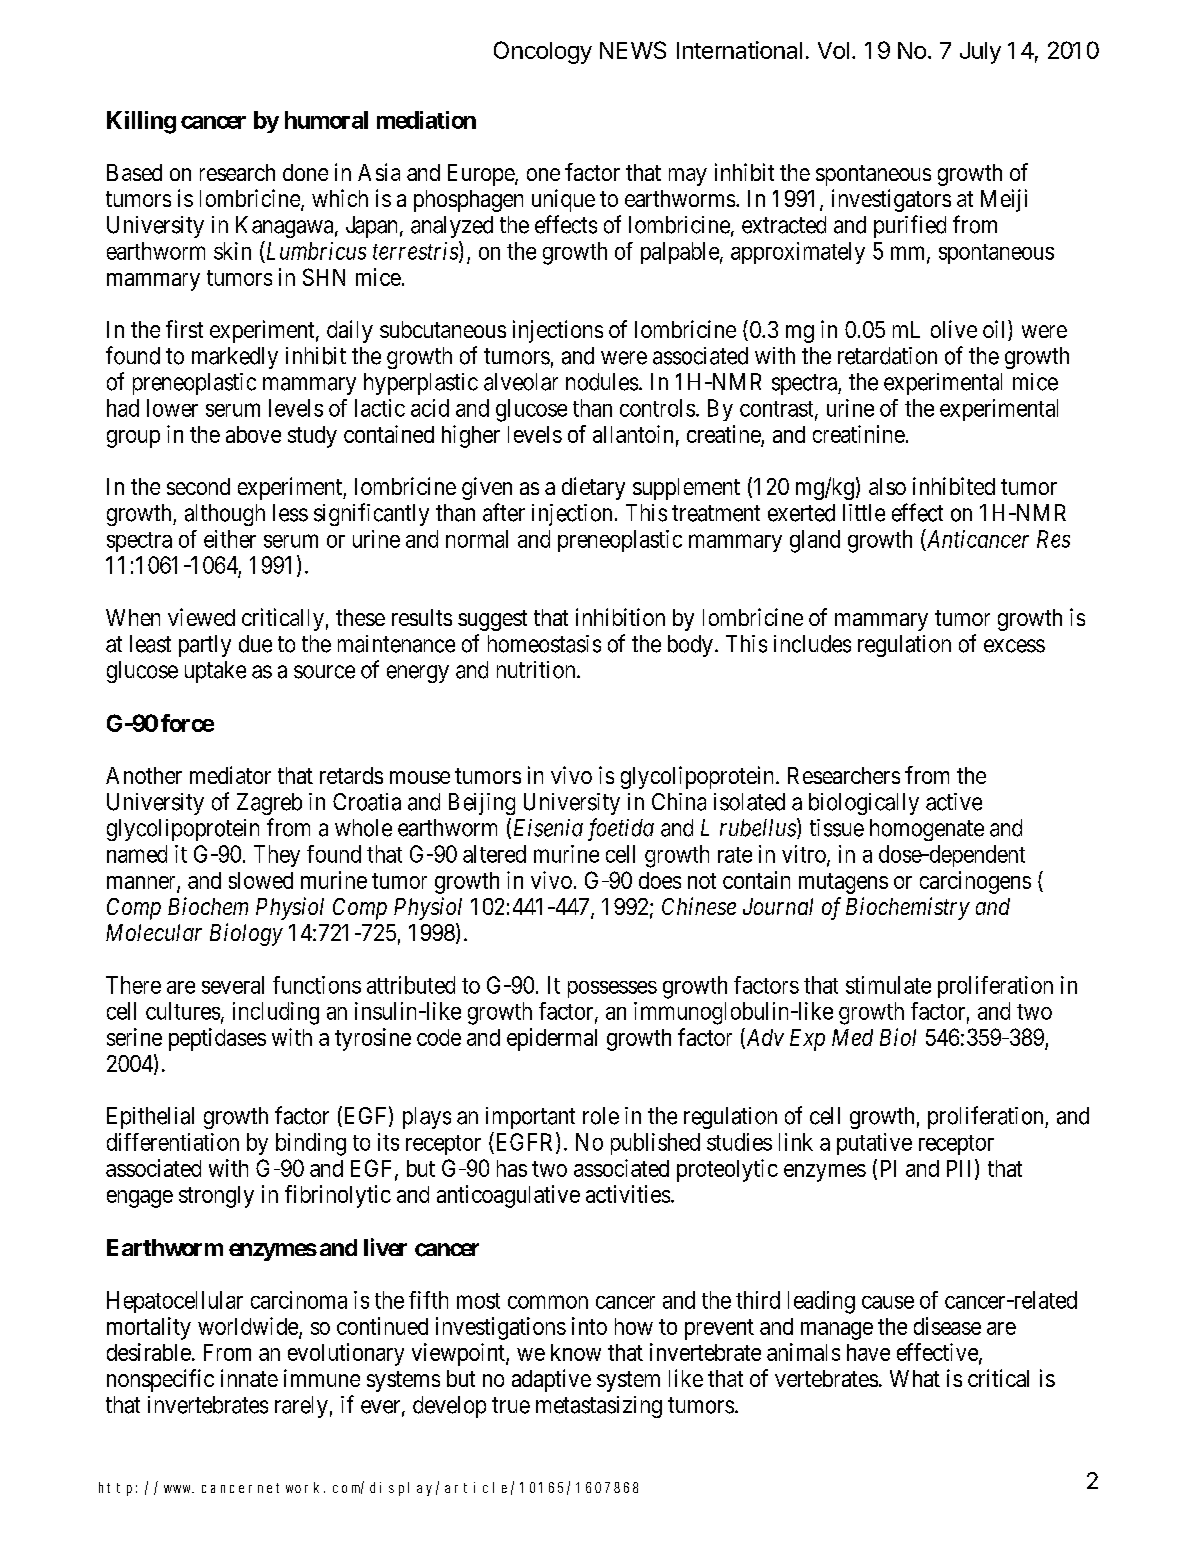 The image size is (1196, 1548). Describe the element at coordinates (249, 1378) in the page. I see `innate` at that location.
